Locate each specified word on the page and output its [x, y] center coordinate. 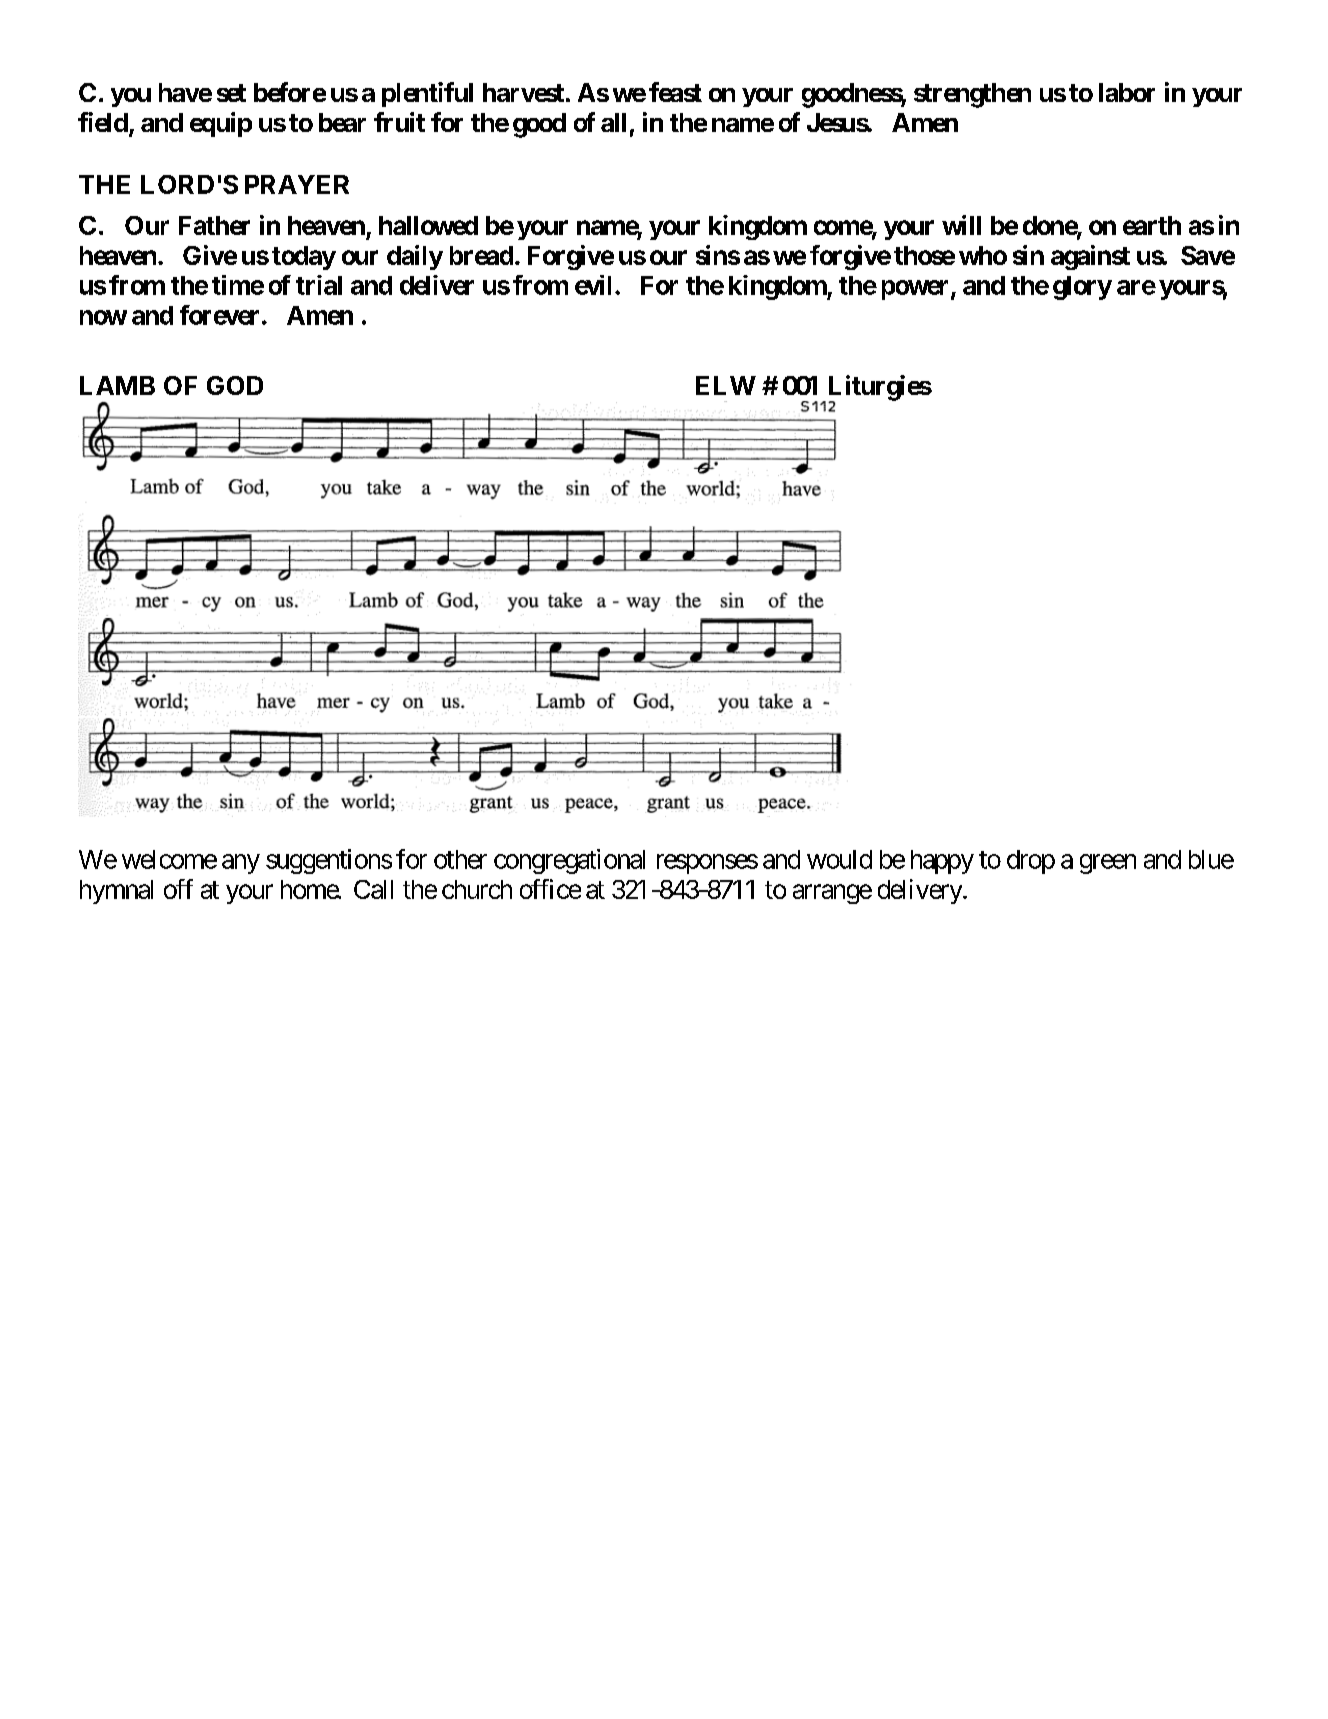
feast [675, 92]
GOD [235, 385]
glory [1082, 288]
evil [593, 285]
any [241, 864]
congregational [569, 861]
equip [221, 124]
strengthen [972, 95]
